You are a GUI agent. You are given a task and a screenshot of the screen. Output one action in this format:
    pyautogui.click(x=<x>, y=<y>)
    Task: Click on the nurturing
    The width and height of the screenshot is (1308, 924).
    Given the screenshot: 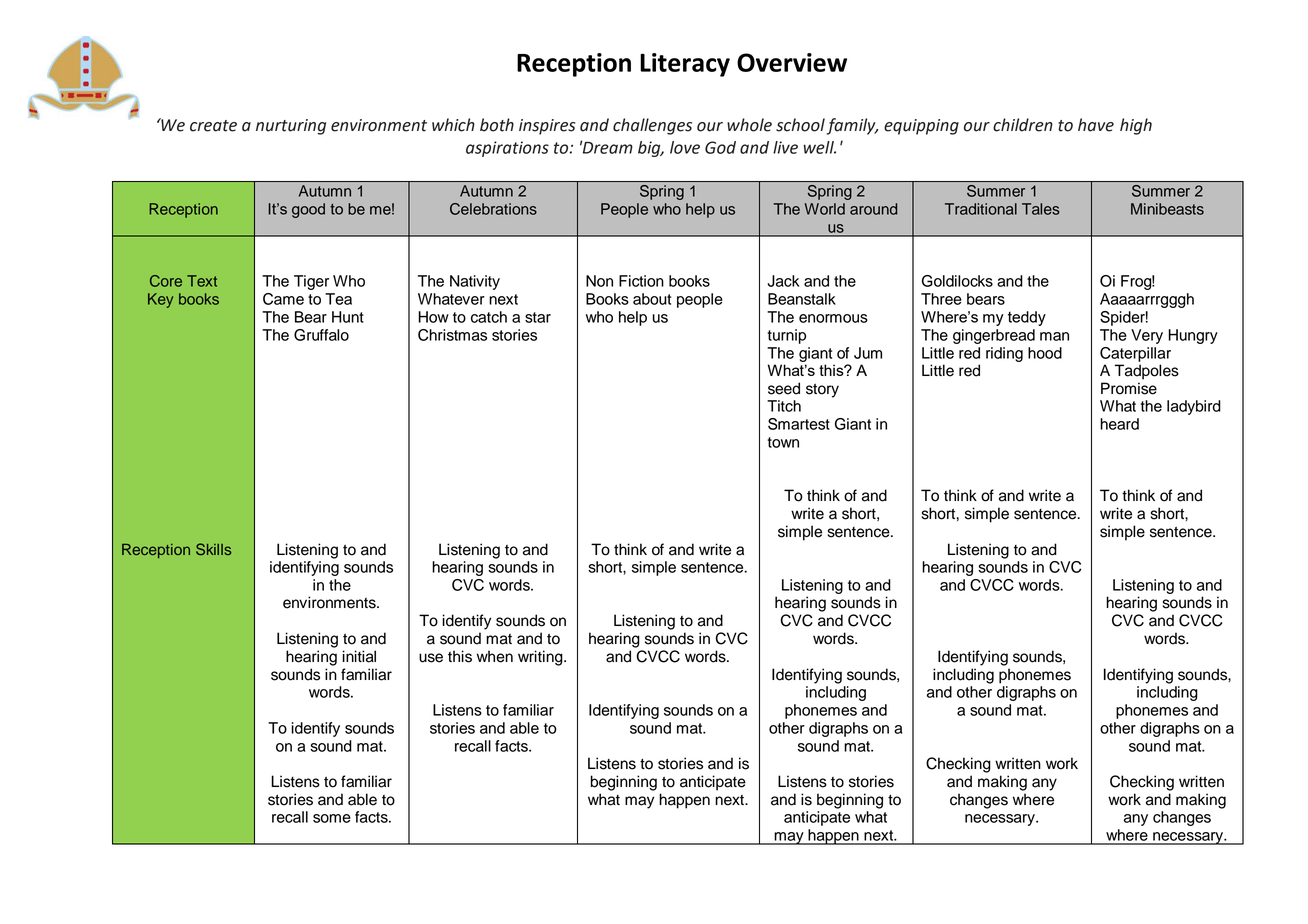 What is the action you would take?
    pyautogui.click(x=291, y=127)
